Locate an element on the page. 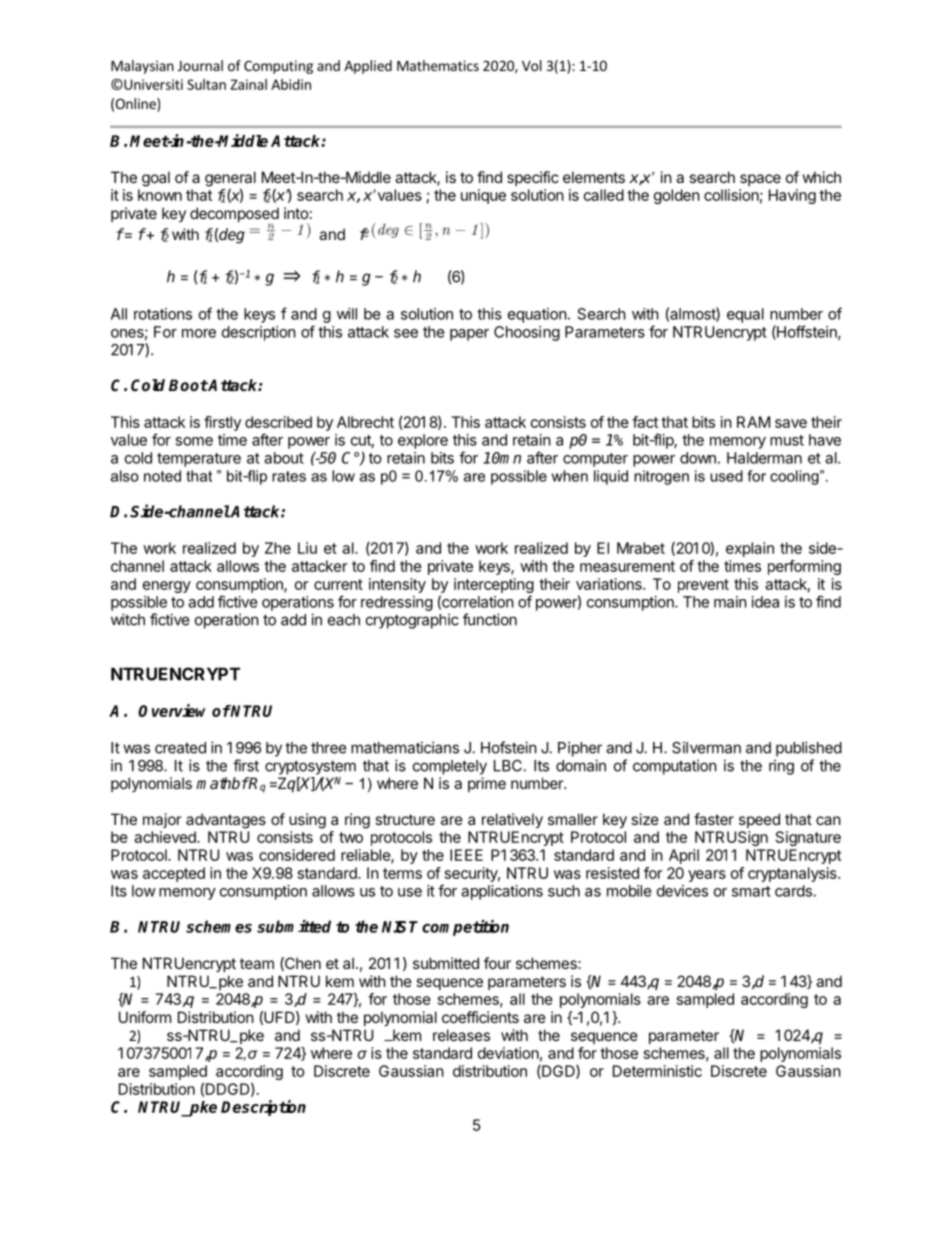 Image resolution: width=952 pixels, height=1233 pixels. coefficients is located at coordinates (480, 1017).
